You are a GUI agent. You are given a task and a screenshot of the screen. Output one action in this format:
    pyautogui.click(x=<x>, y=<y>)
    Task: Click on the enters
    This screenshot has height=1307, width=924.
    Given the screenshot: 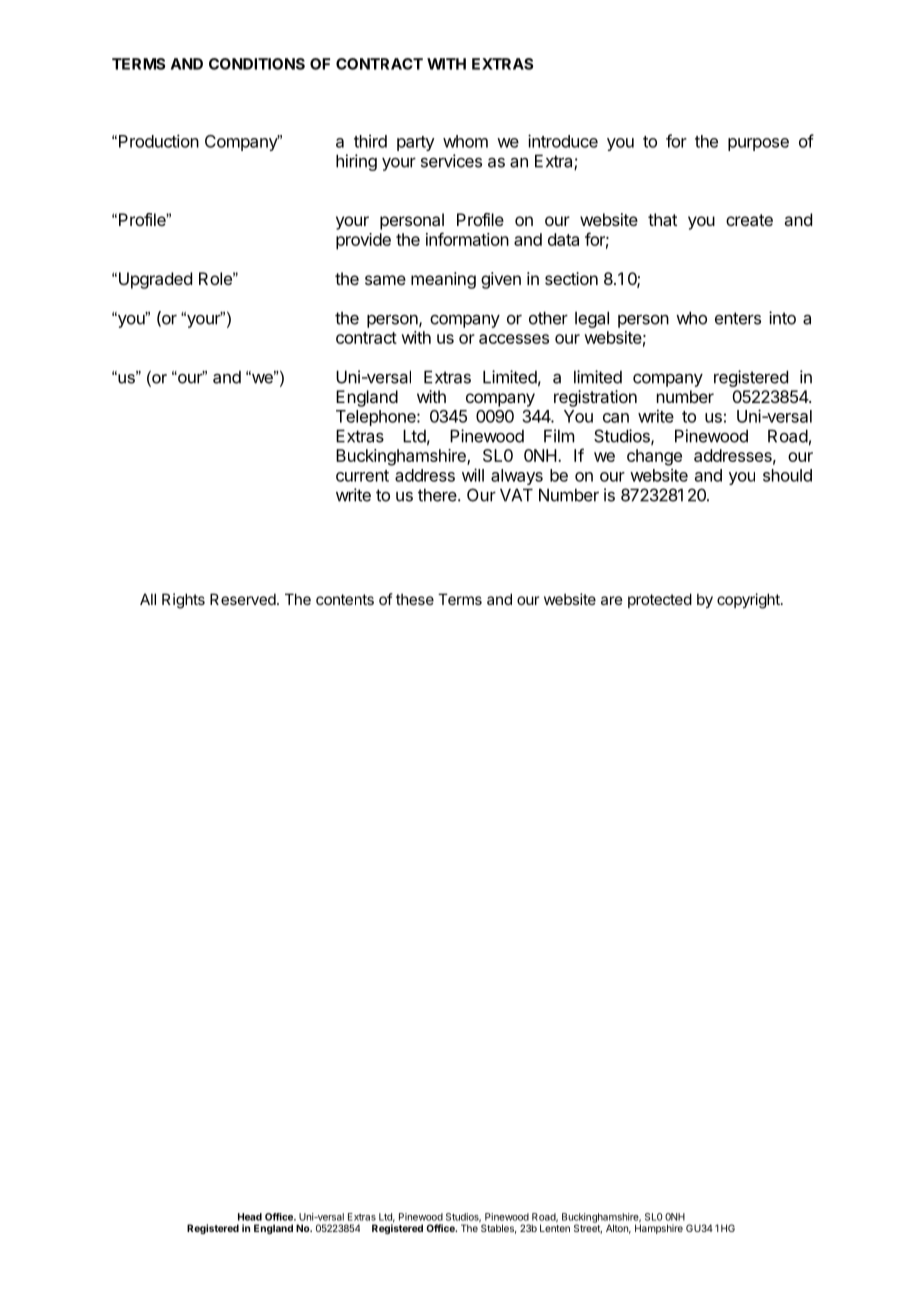 What is the action you would take?
    pyautogui.click(x=738, y=318)
